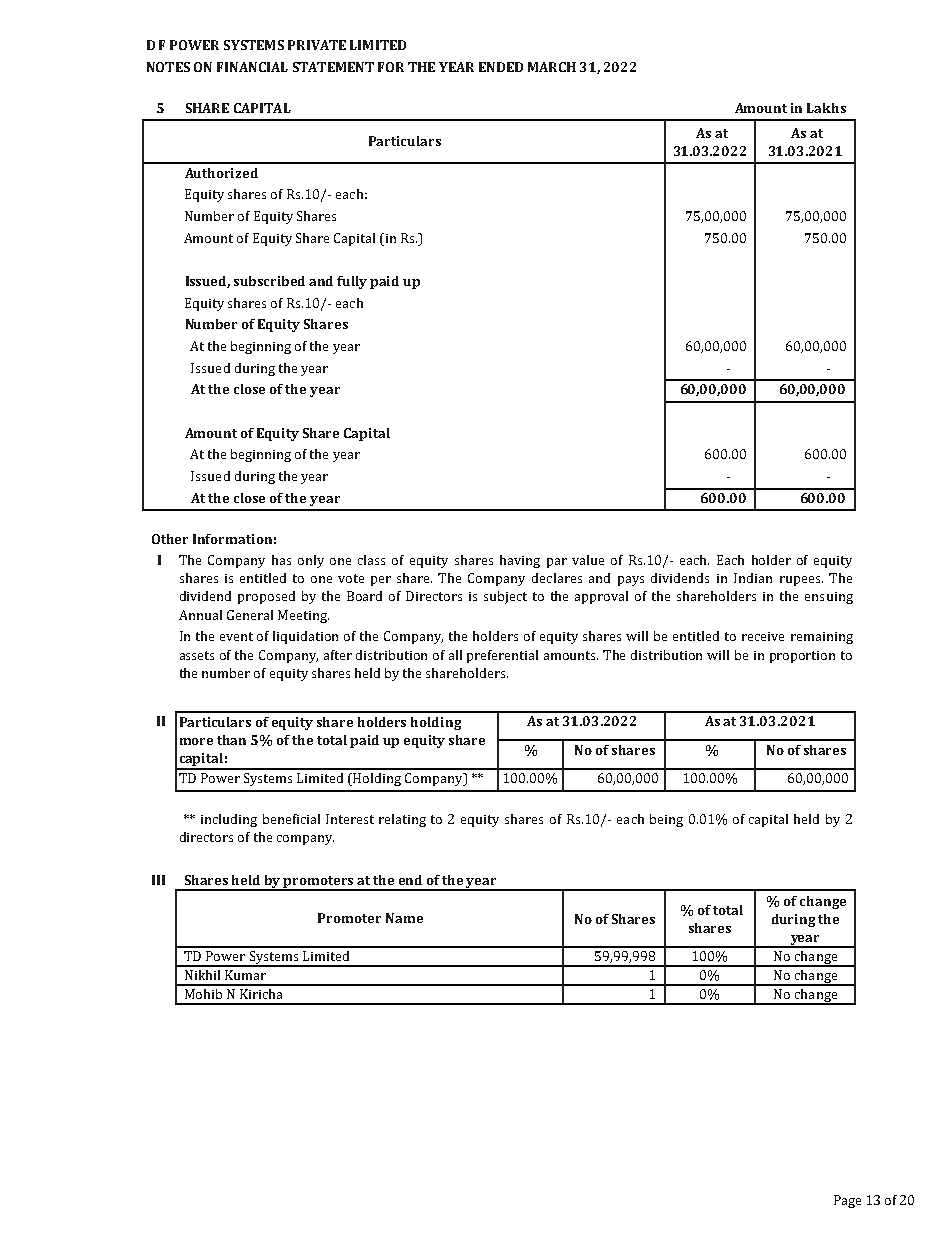  I want to click on III, so click(158, 880).
